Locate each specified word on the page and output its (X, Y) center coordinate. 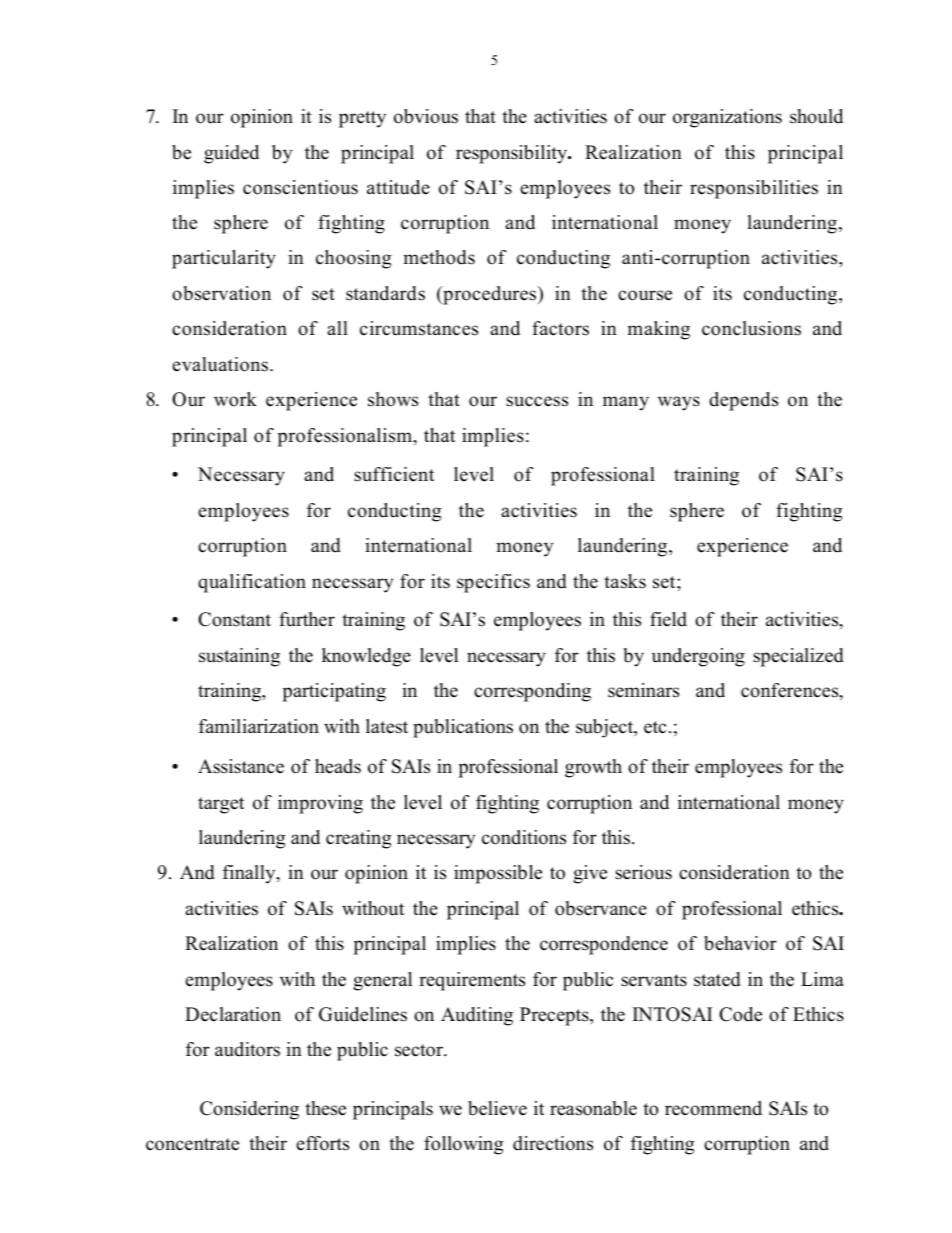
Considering (249, 1110)
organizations (727, 118)
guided (231, 154)
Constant (234, 619)
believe (497, 1108)
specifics (493, 583)
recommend (713, 1108)
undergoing (698, 657)
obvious (426, 116)
